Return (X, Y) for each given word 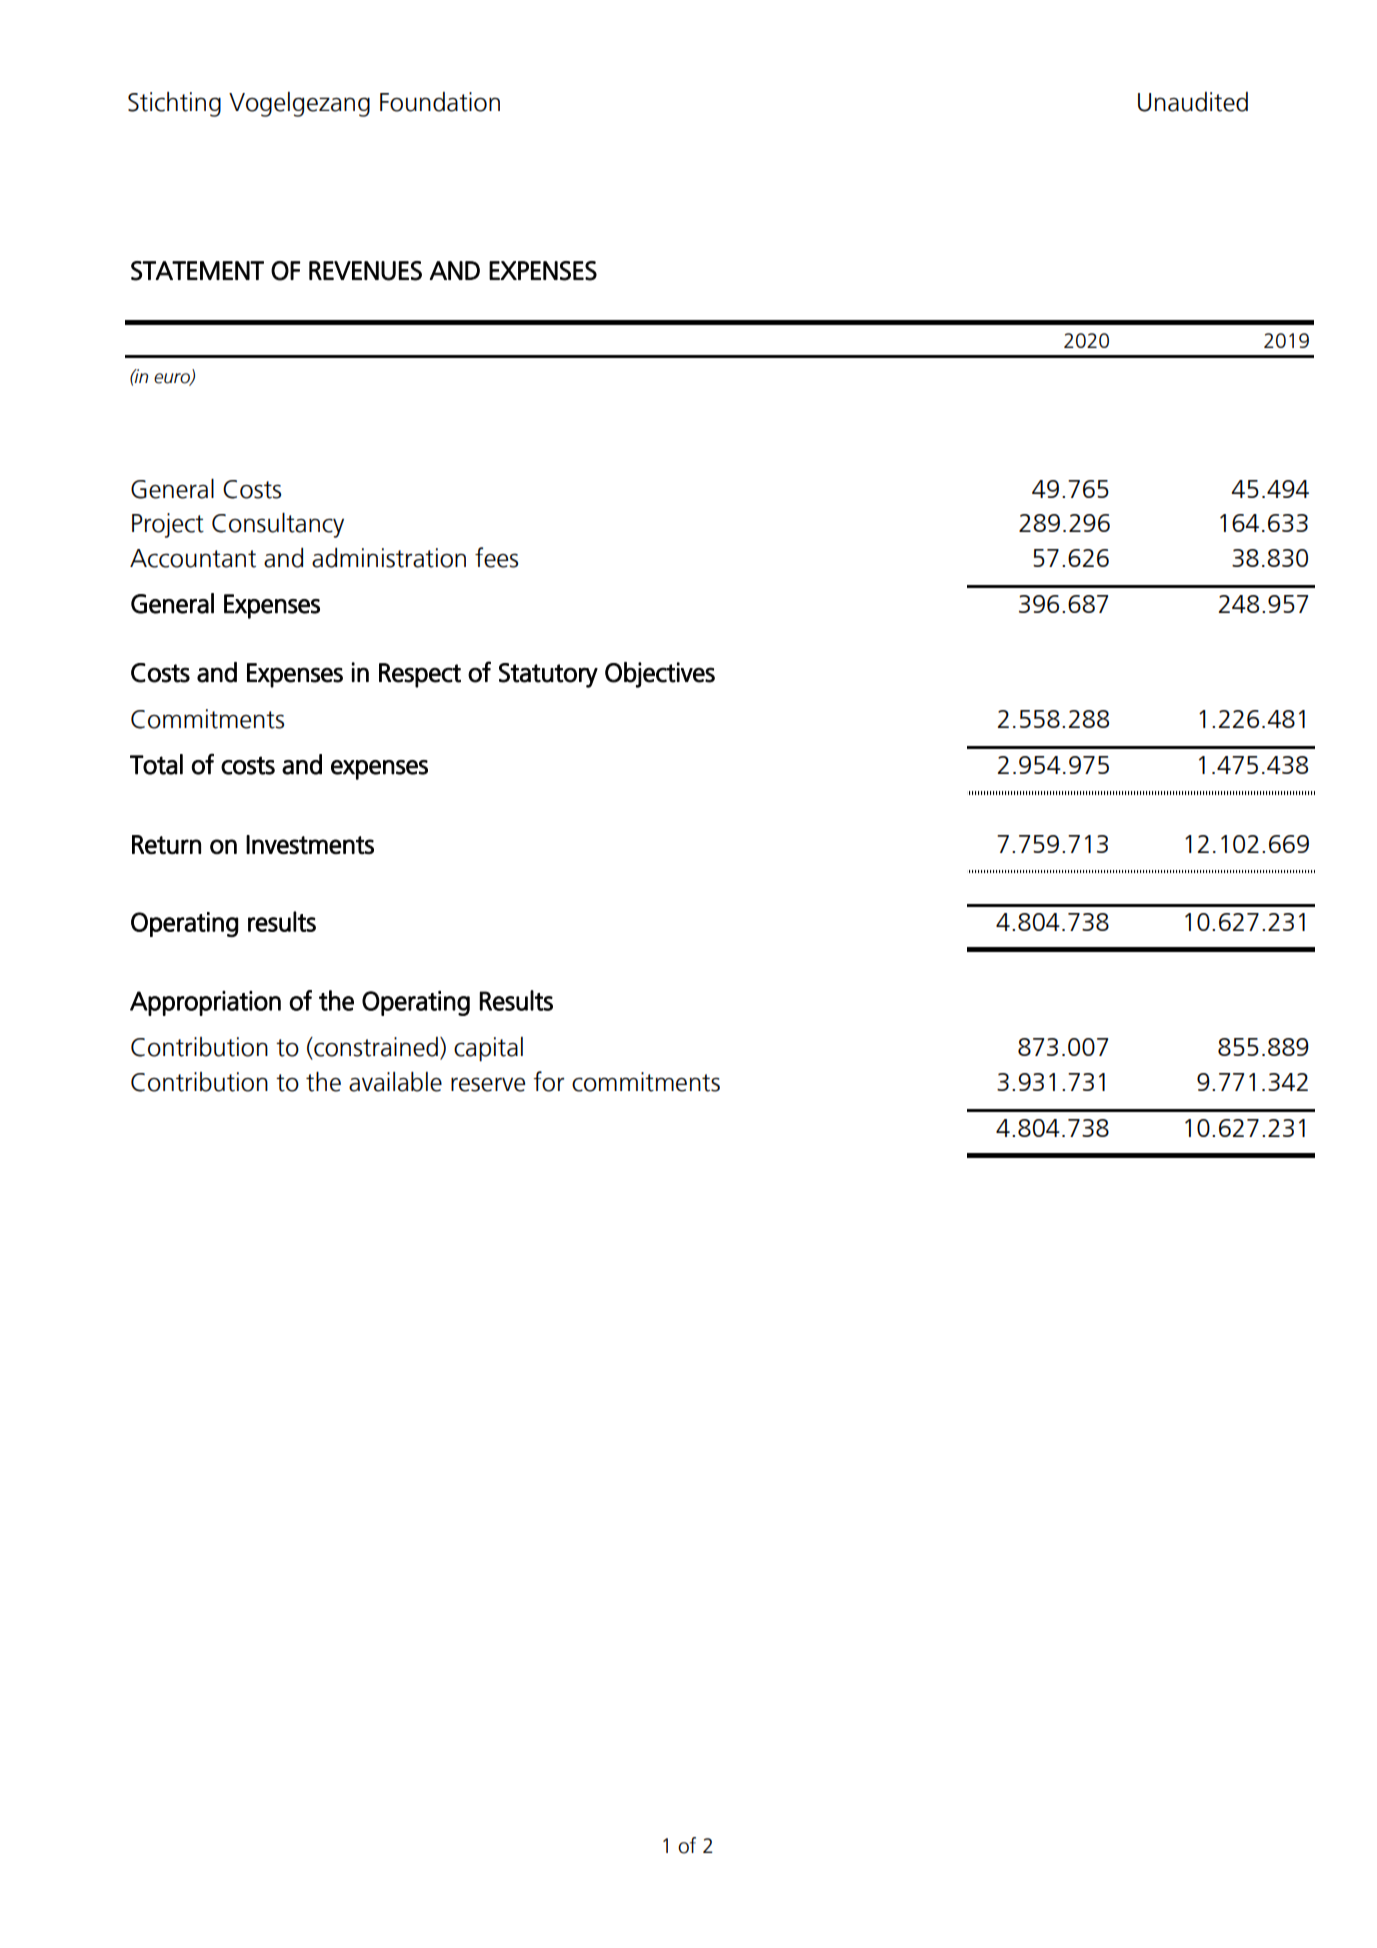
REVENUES (365, 271)
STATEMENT (197, 271)
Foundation (440, 102)
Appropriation (205, 1003)
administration (389, 558)
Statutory (548, 675)
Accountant (193, 558)
